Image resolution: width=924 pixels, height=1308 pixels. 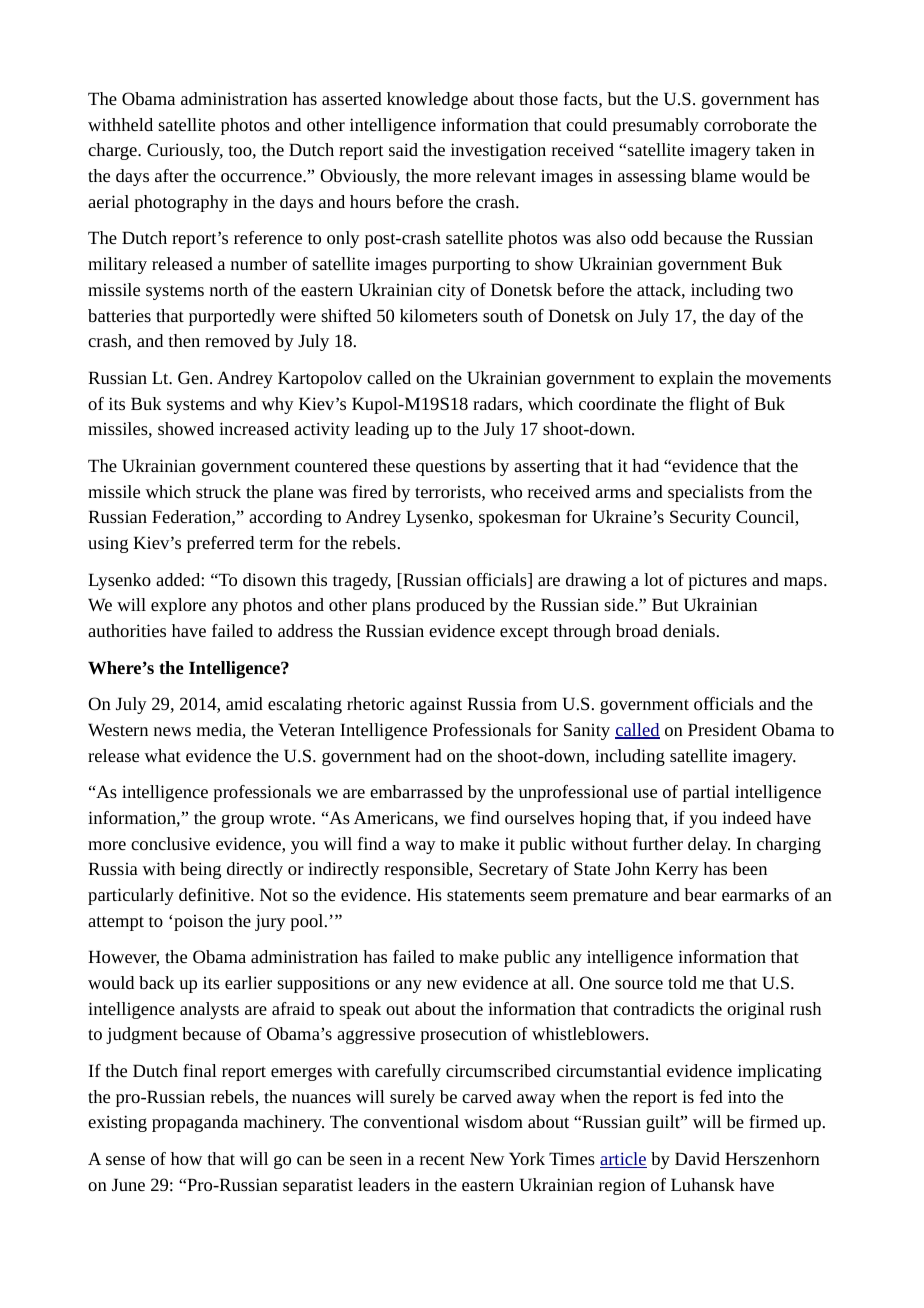 What do you see at coordinates (416, 791) in the image?
I see `embarrassed` at bounding box center [416, 791].
